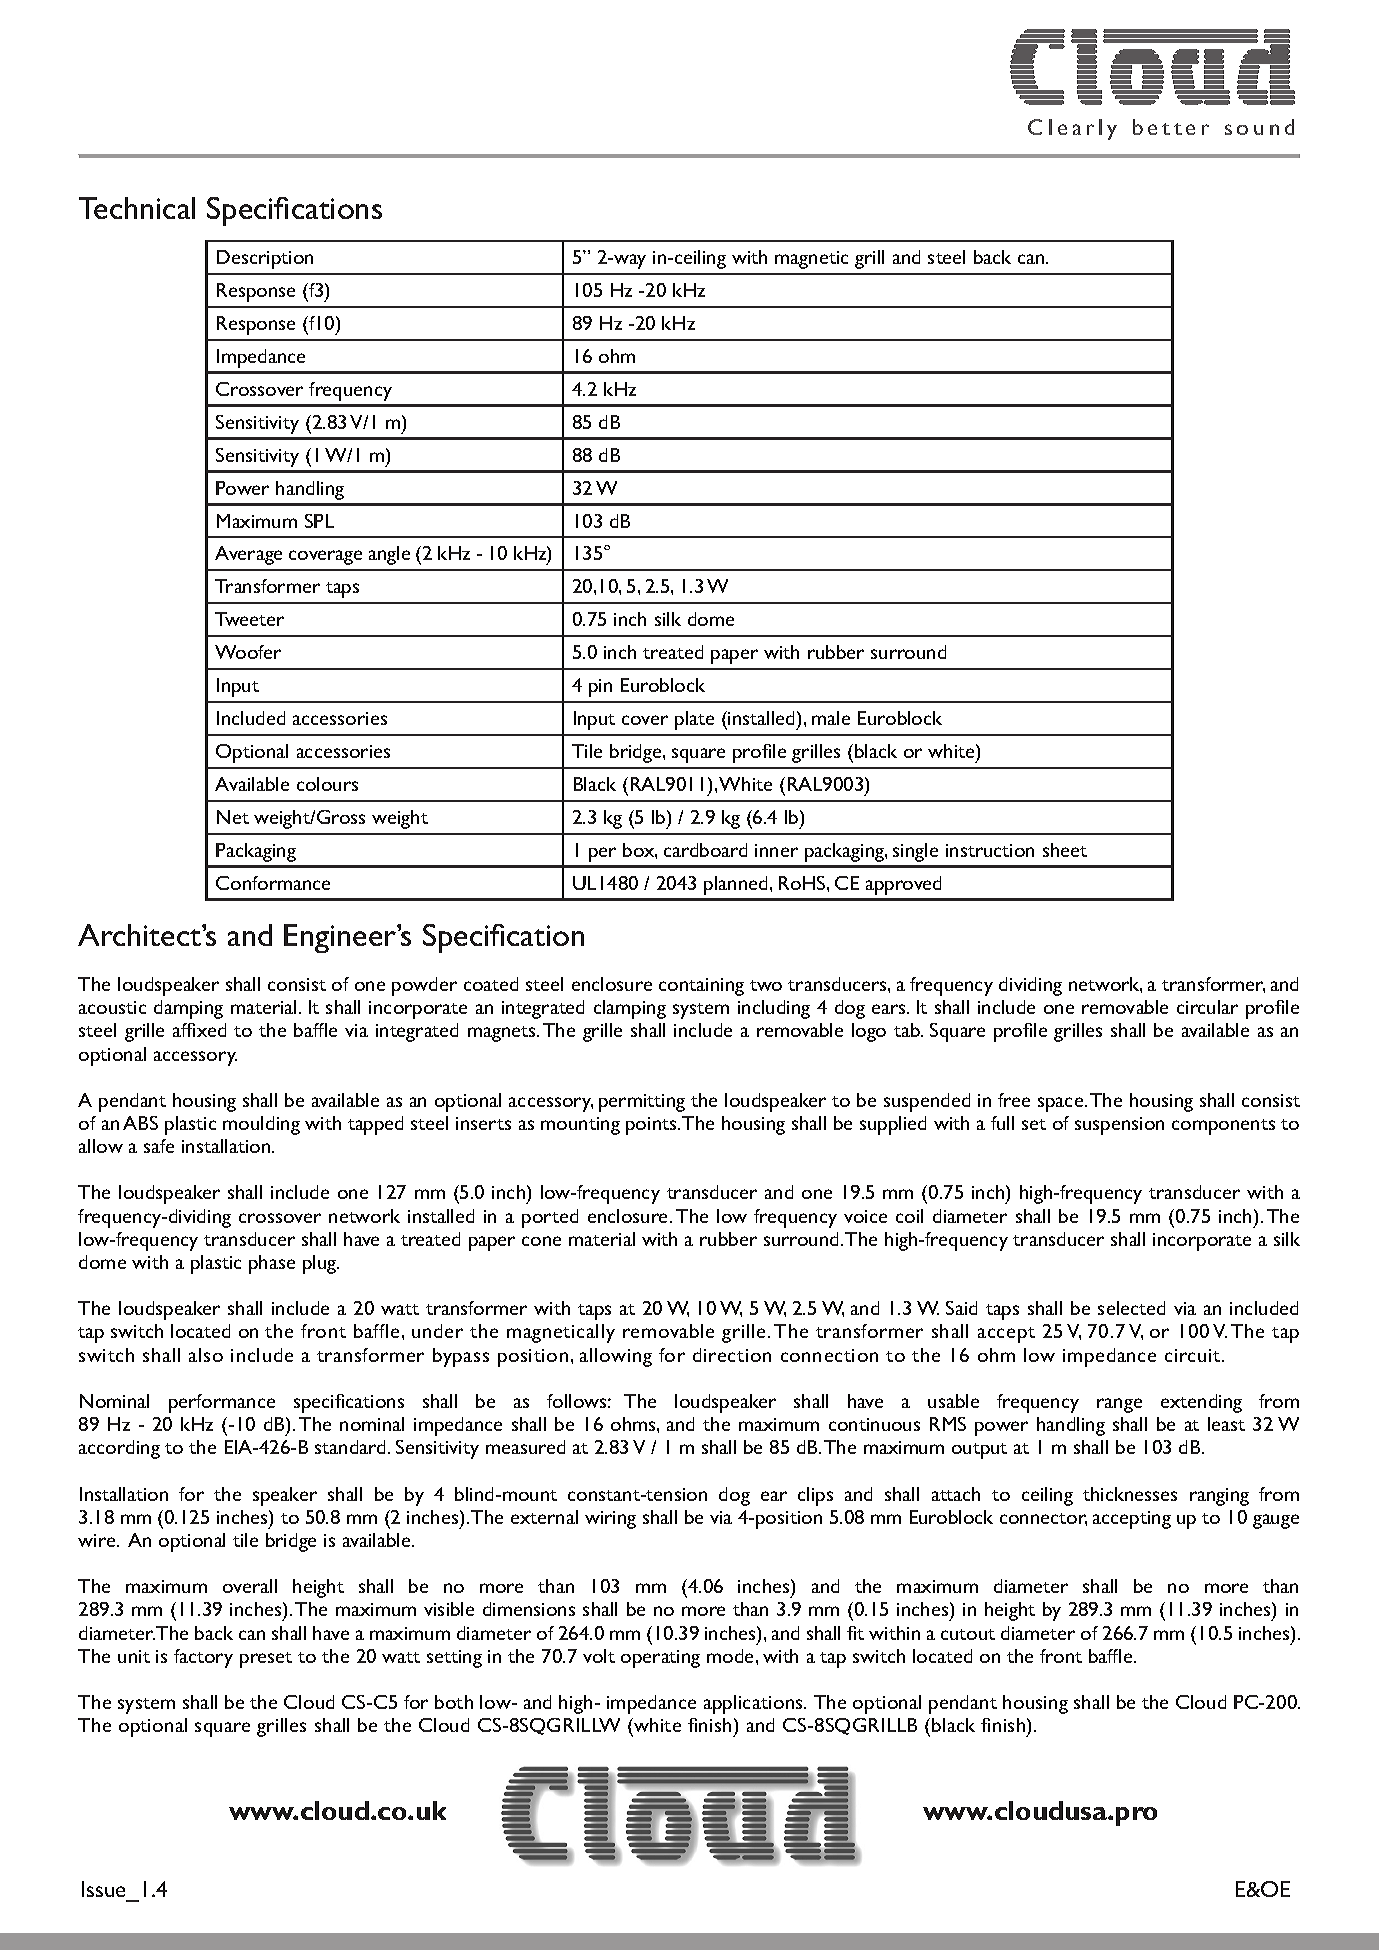 Image resolution: width=1379 pixels, height=1950 pixels. Describe the element at coordinates (735, 885) in the page. I see `planned` at that location.
